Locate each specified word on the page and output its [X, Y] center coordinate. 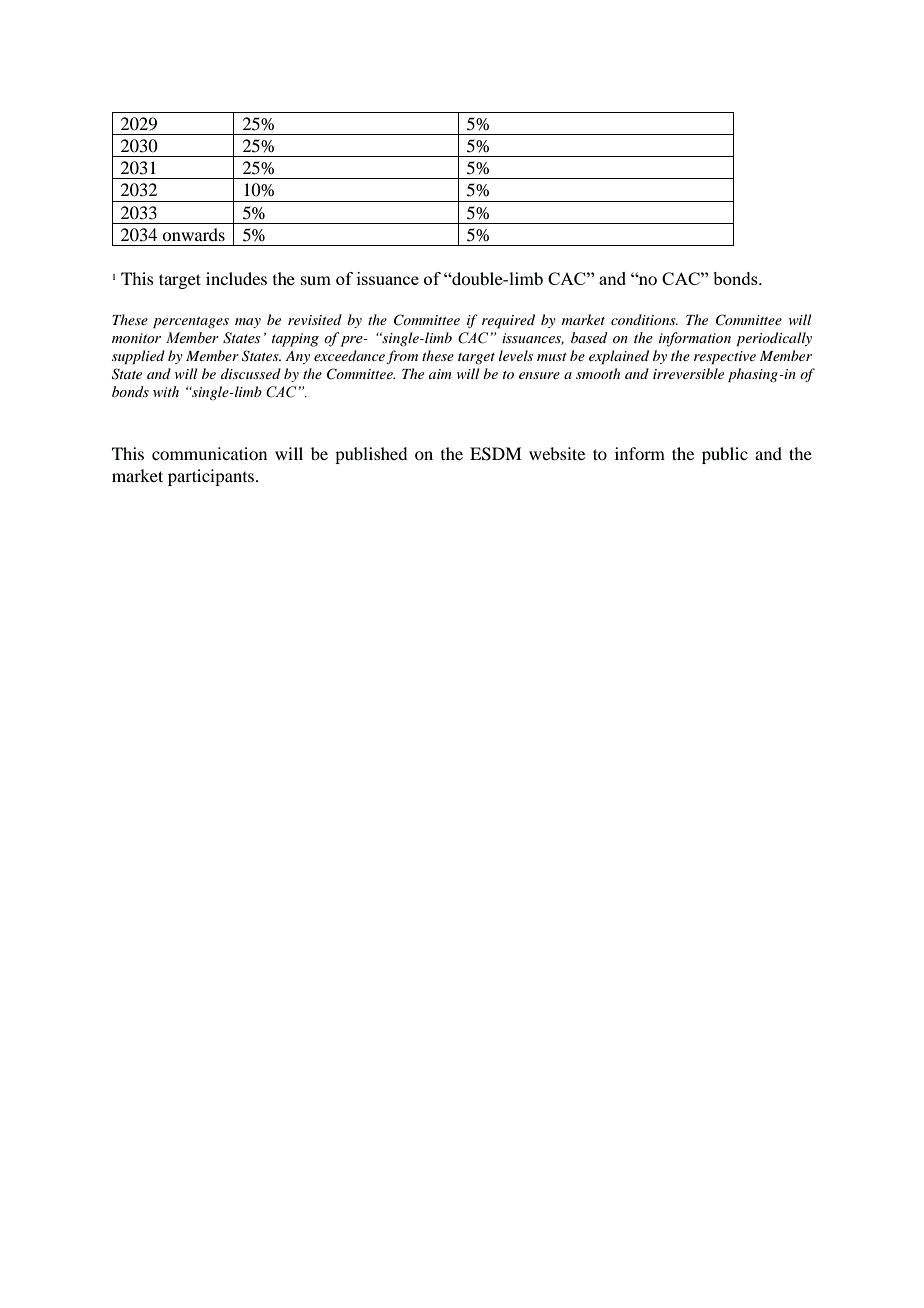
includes [236, 278]
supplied [138, 357]
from [402, 357]
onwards [193, 234]
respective [725, 358]
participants [211, 477]
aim [440, 374]
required [508, 321]
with [166, 391]
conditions [644, 319]
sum [316, 280]
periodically [774, 339]
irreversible [688, 373]
